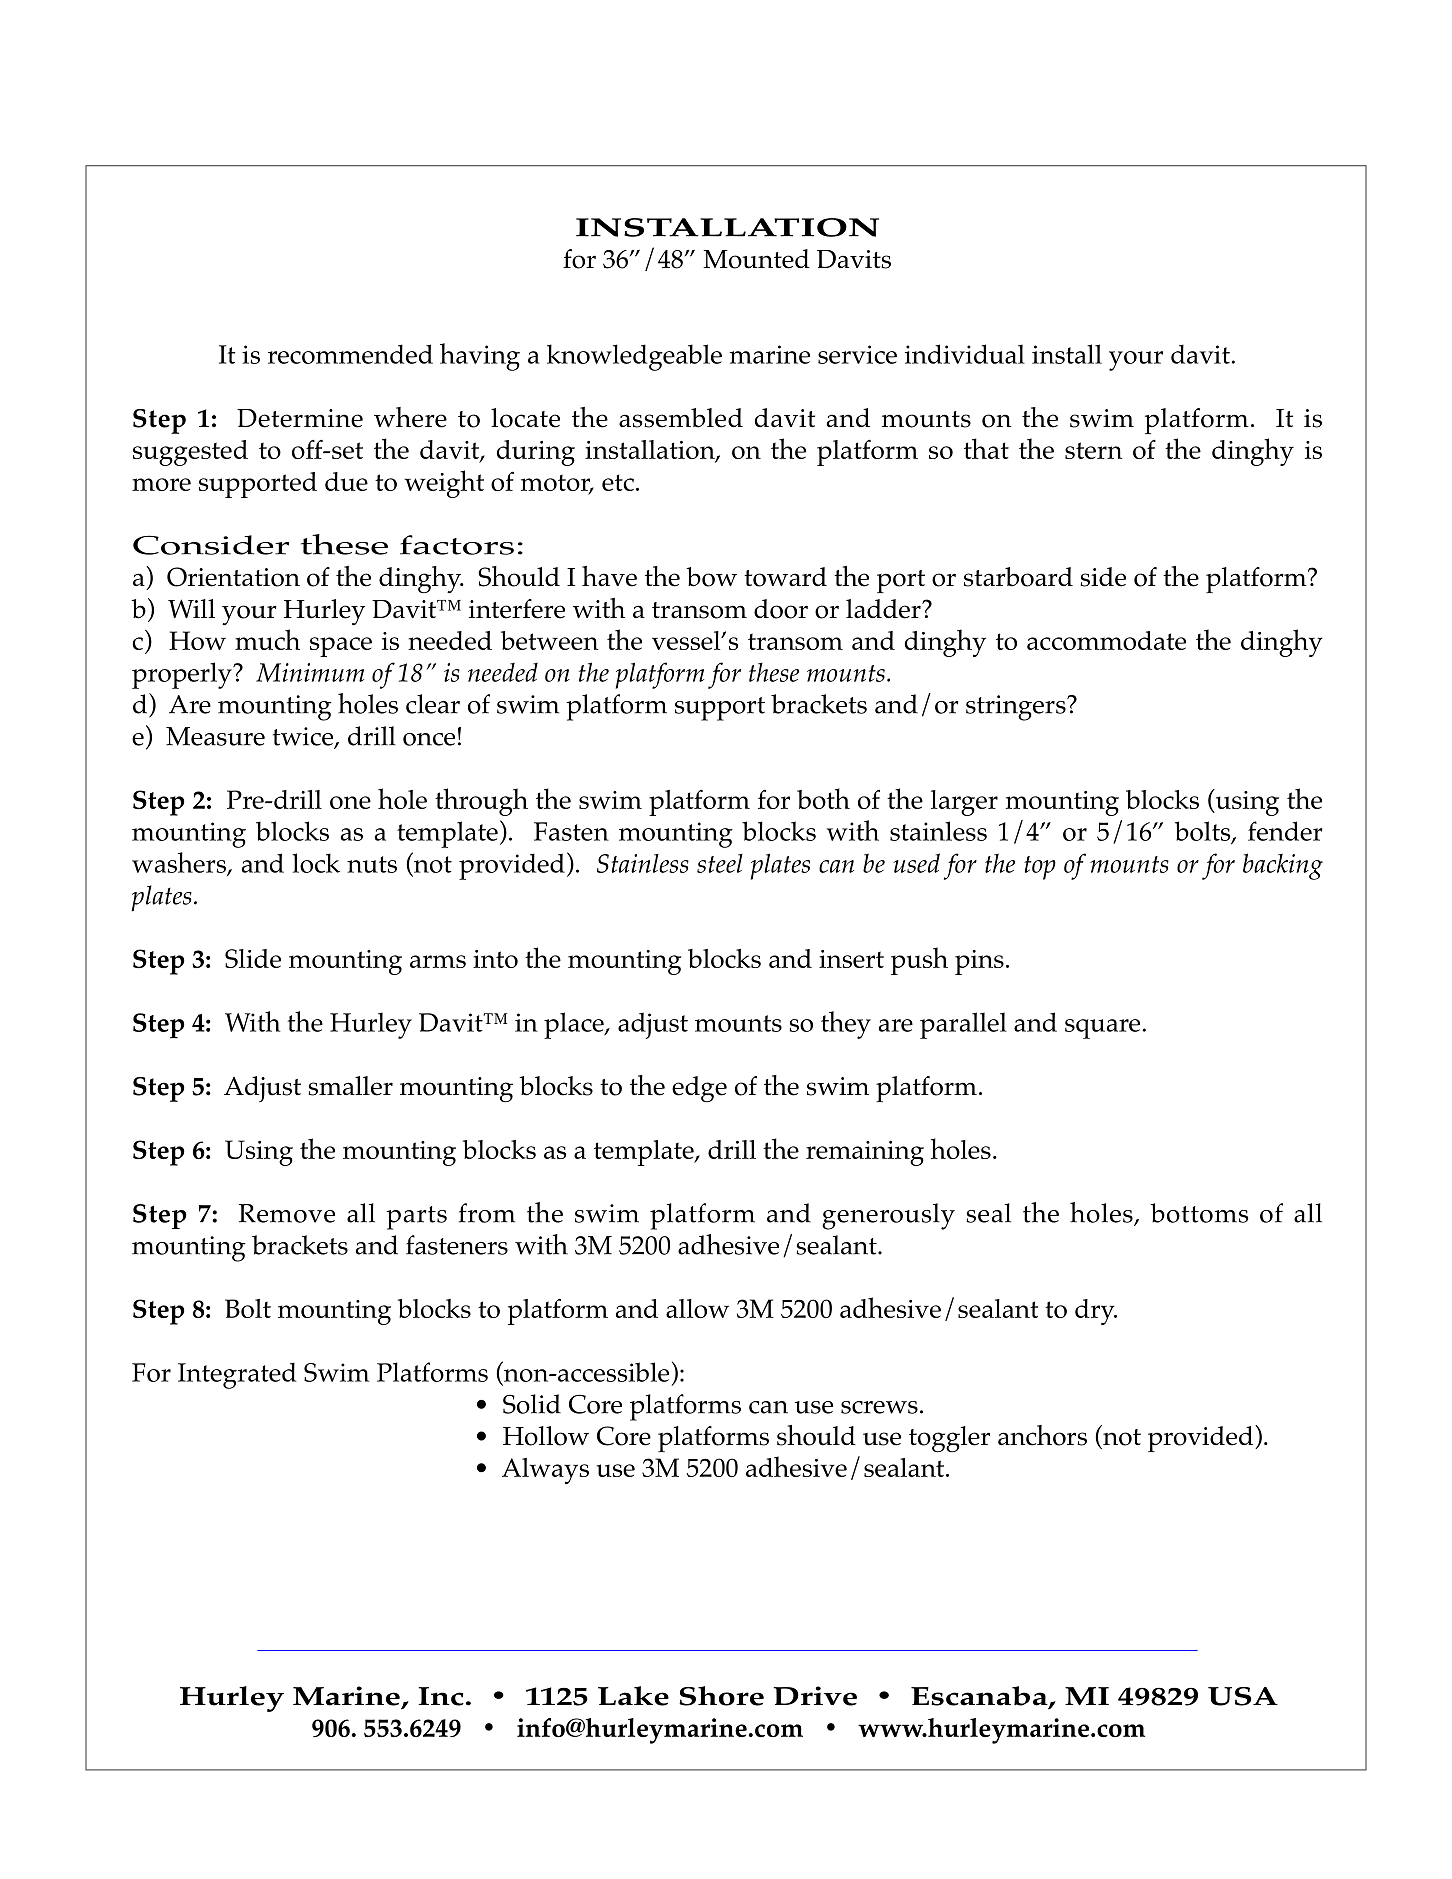 The height and width of the document is (1879, 1452). Describe the element at coordinates (721, 1696) in the document. I see `shore` at that location.
